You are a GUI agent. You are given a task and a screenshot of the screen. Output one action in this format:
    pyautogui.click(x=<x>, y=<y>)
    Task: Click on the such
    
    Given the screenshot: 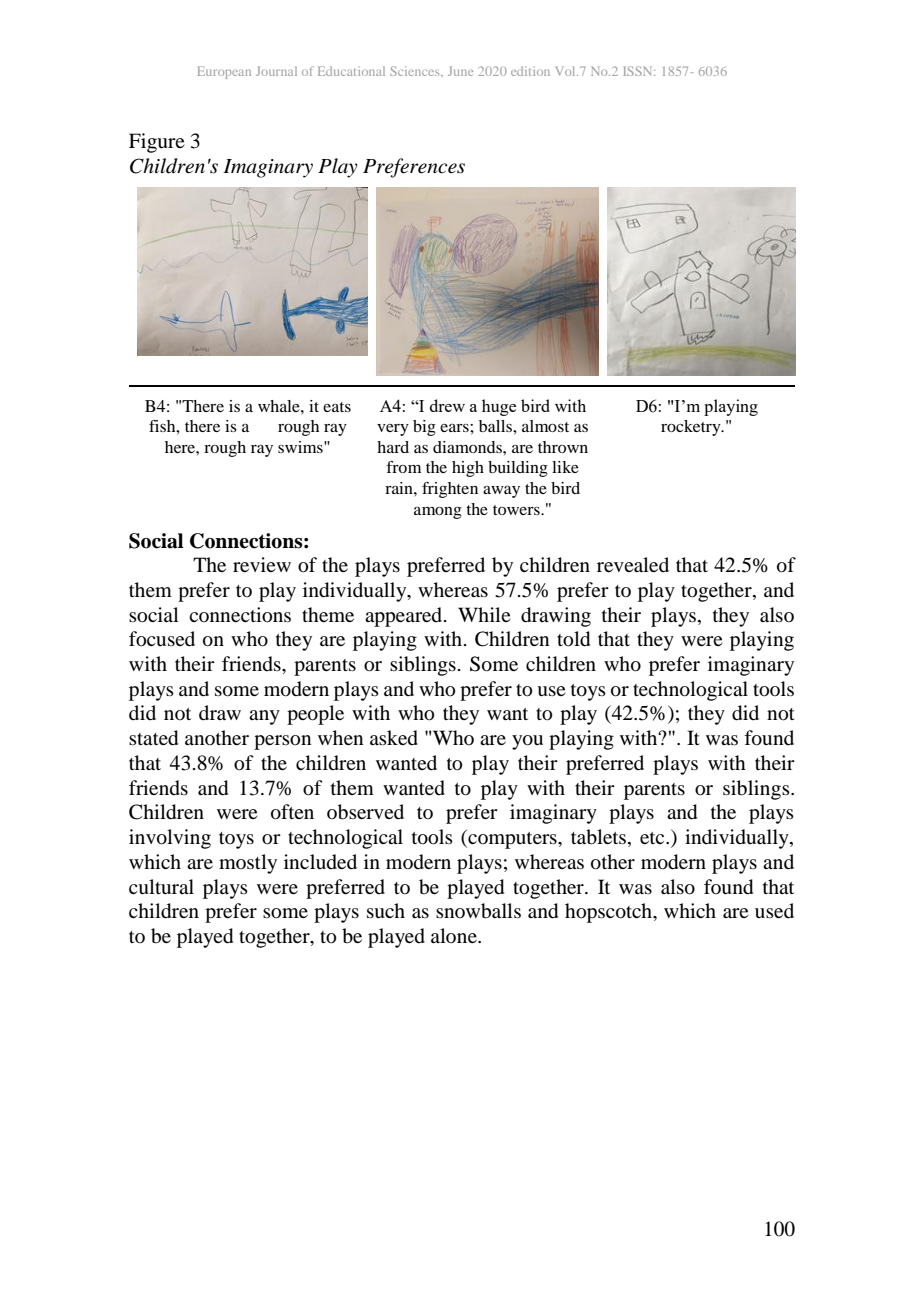 What is the action you would take?
    pyautogui.click(x=386, y=911)
